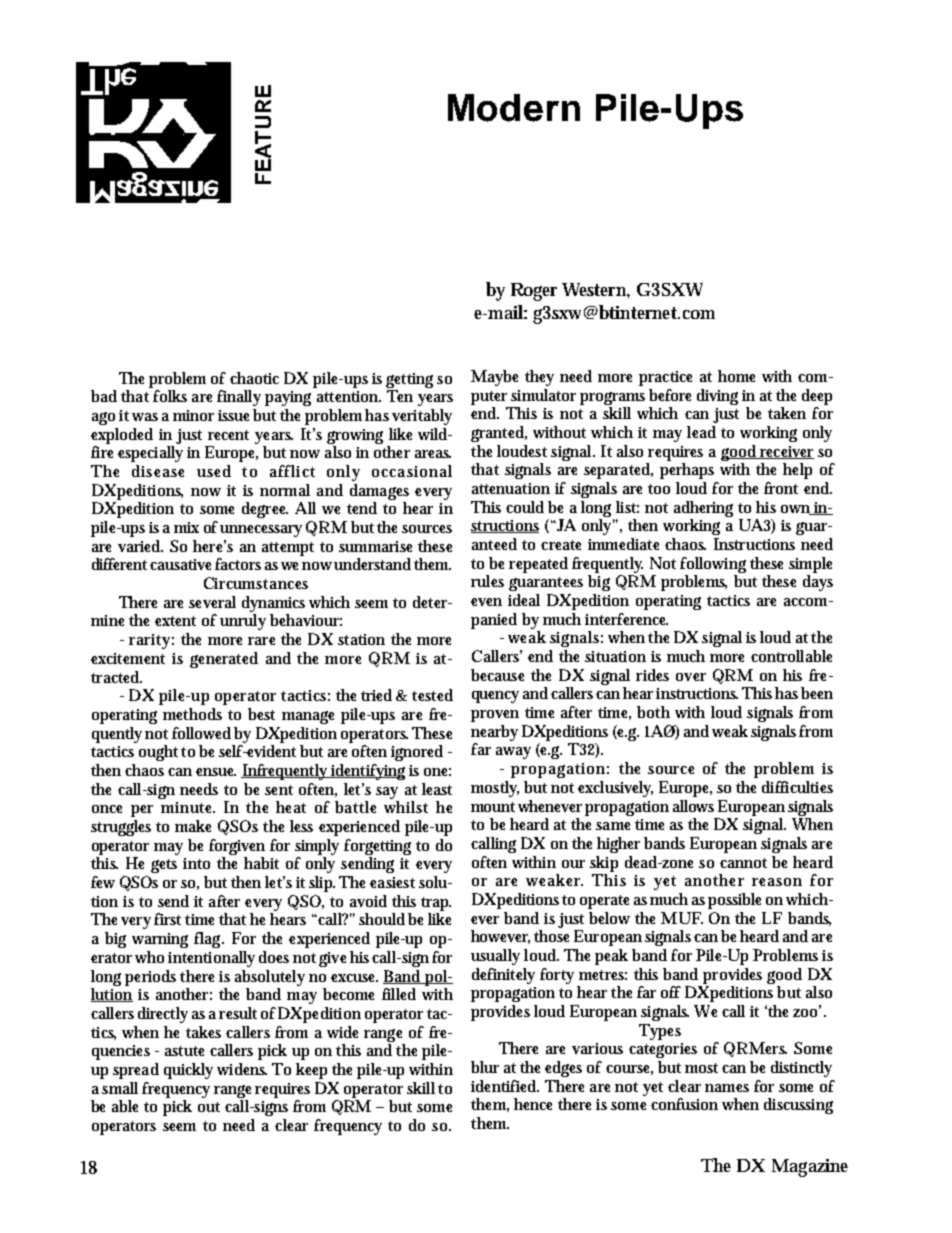 Image resolution: width=952 pixels, height=1233 pixels. Describe the element at coordinates (505, 1086) in the screenshot. I see `identified` at that location.
